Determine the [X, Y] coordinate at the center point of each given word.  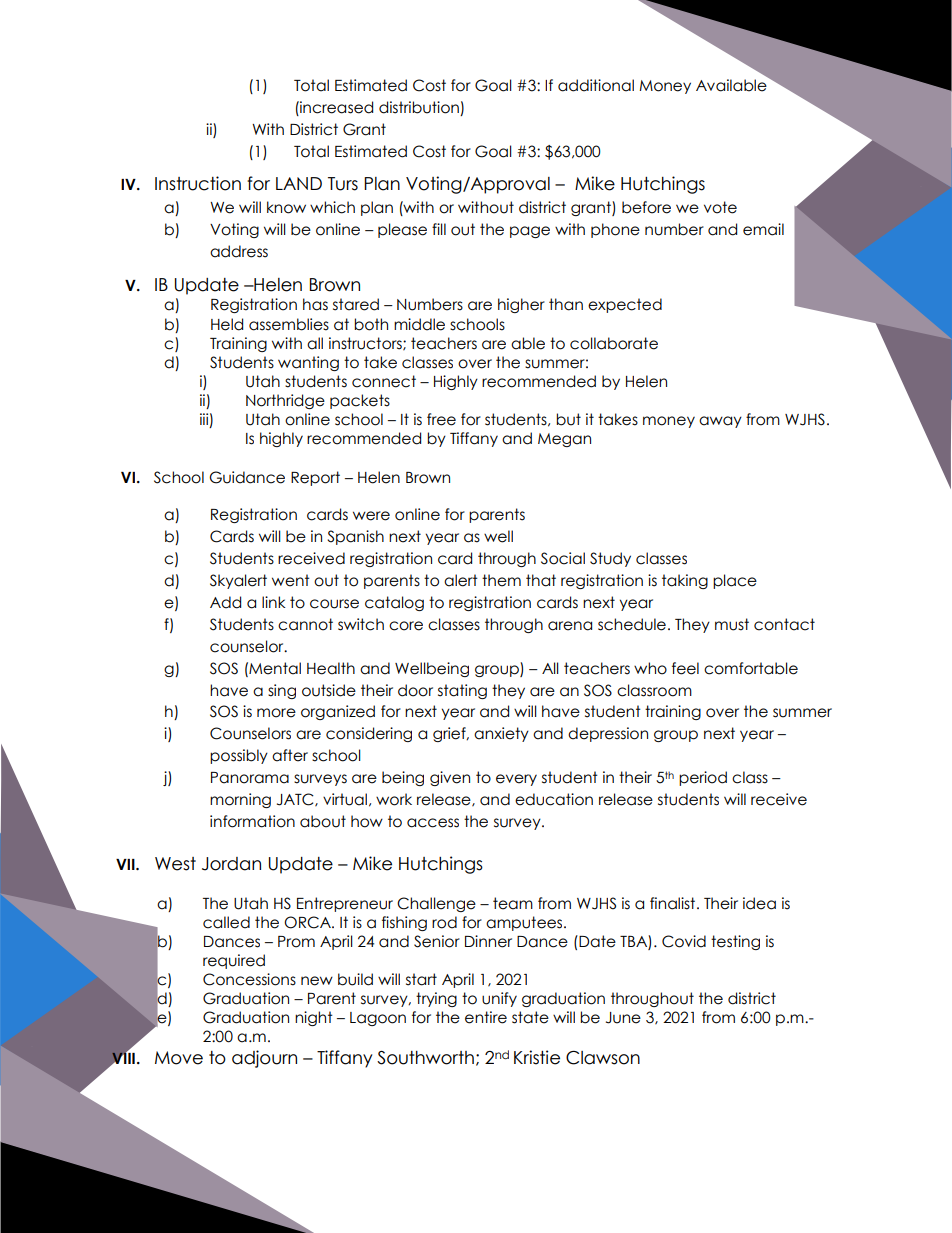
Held [227, 324]
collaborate [614, 343]
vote [720, 207]
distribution [420, 108]
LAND [299, 183]
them [501, 580]
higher [521, 305]
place [735, 581]
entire [486, 1017]
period [703, 778]
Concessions [249, 979]
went [291, 580]
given [450, 778]
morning [240, 800]
